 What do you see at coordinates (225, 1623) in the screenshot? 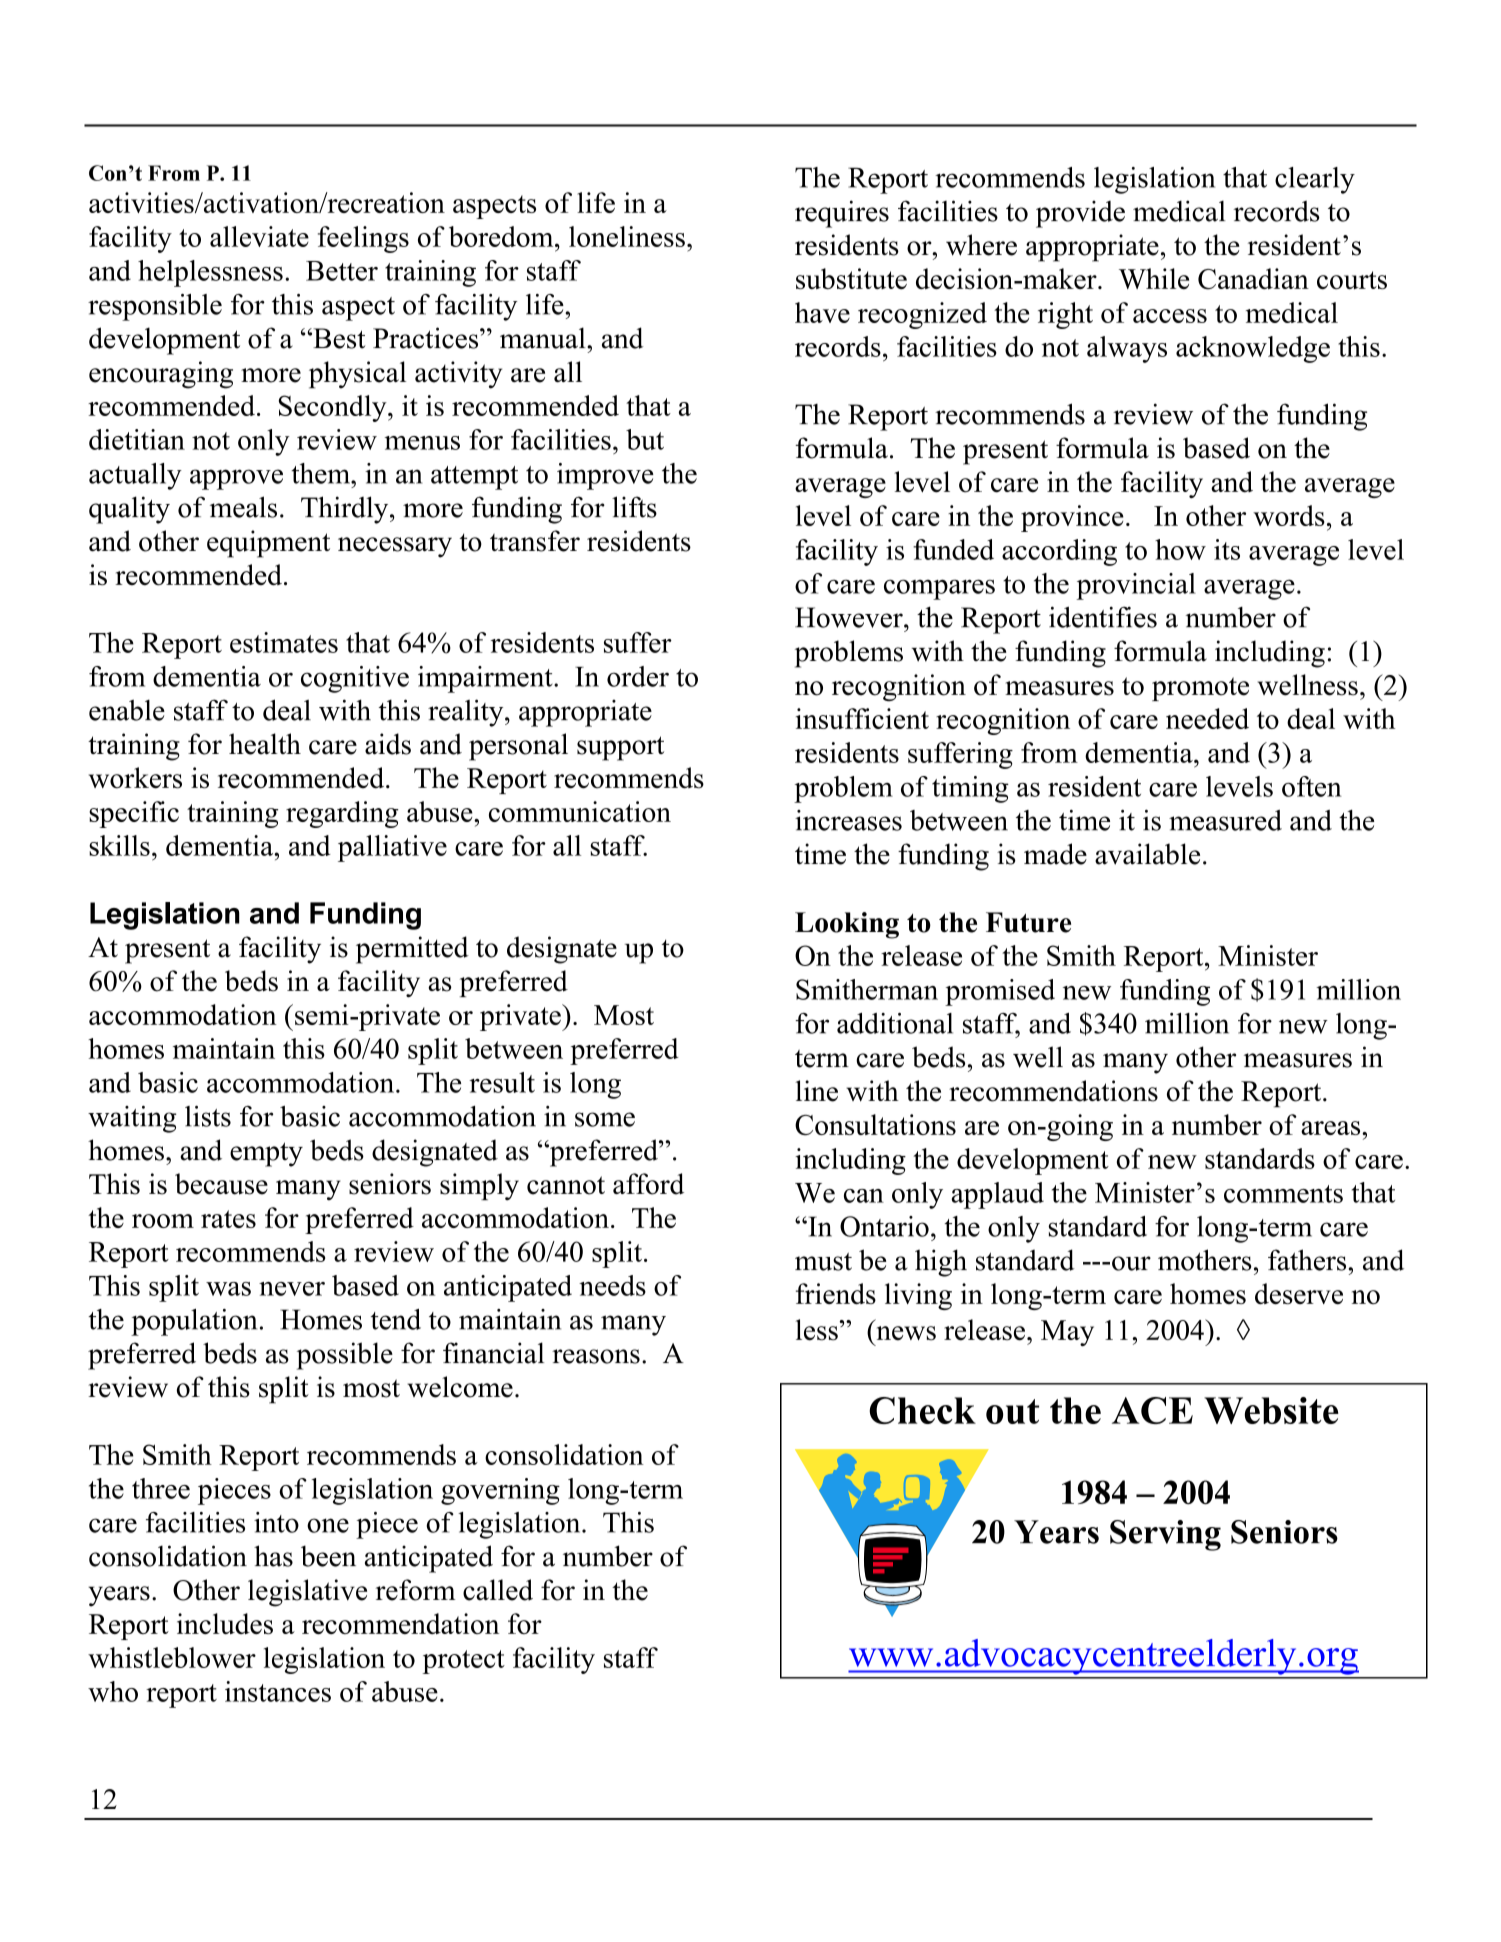
I see `includes` at bounding box center [225, 1623].
